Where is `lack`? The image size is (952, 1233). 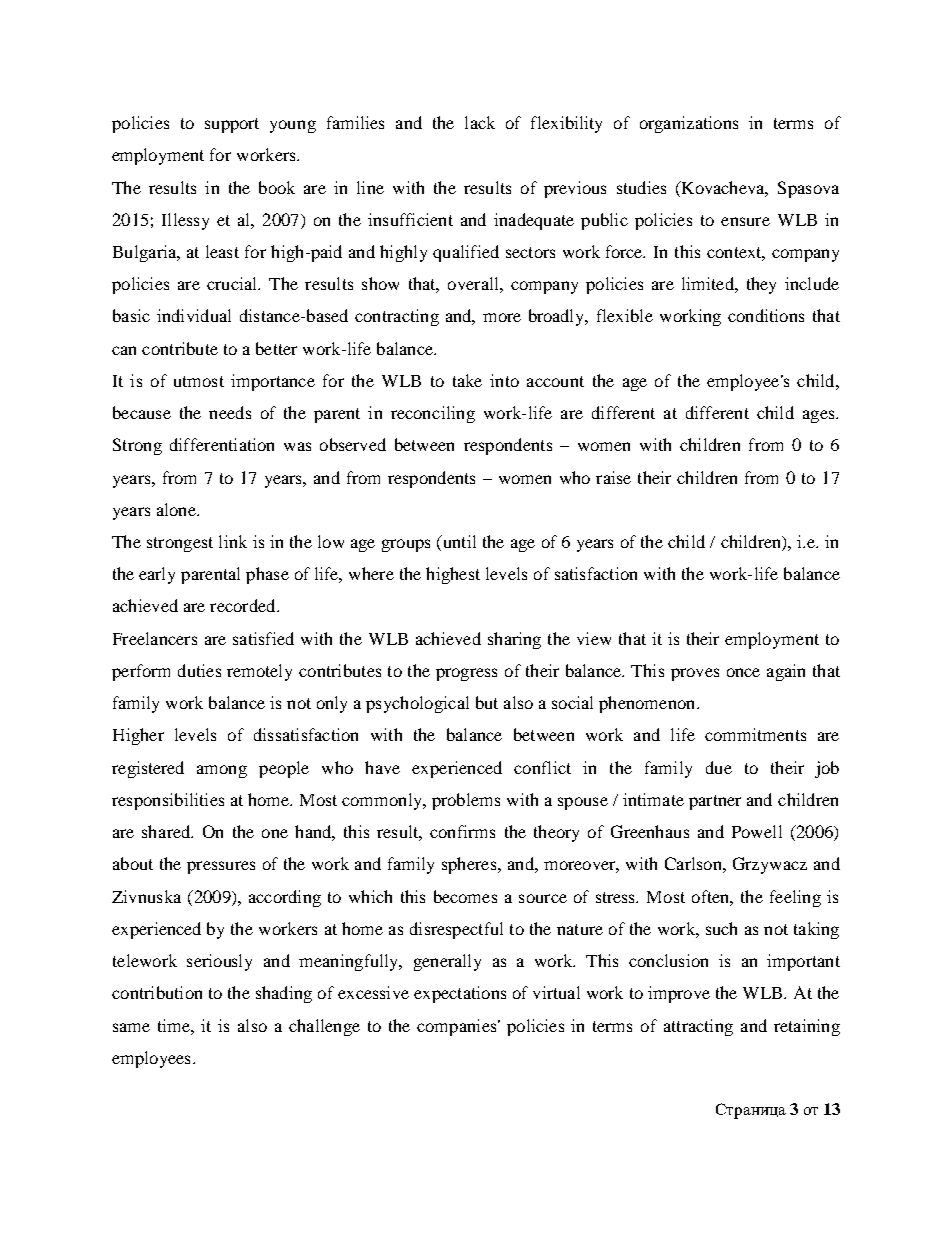
lack is located at coordinates (480, 122).
